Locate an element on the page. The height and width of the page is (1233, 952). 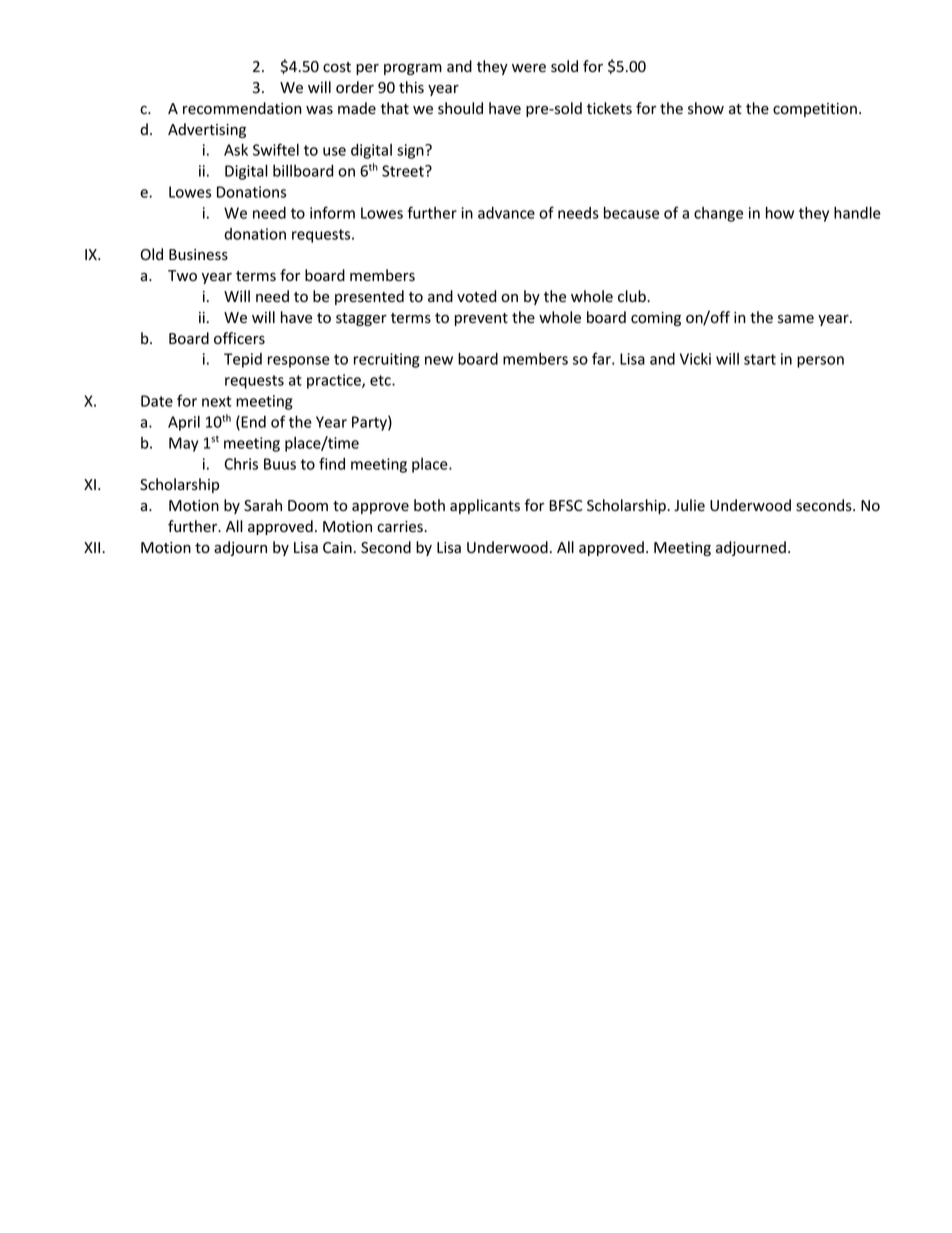
XII is located at coordinates (93, 547).
